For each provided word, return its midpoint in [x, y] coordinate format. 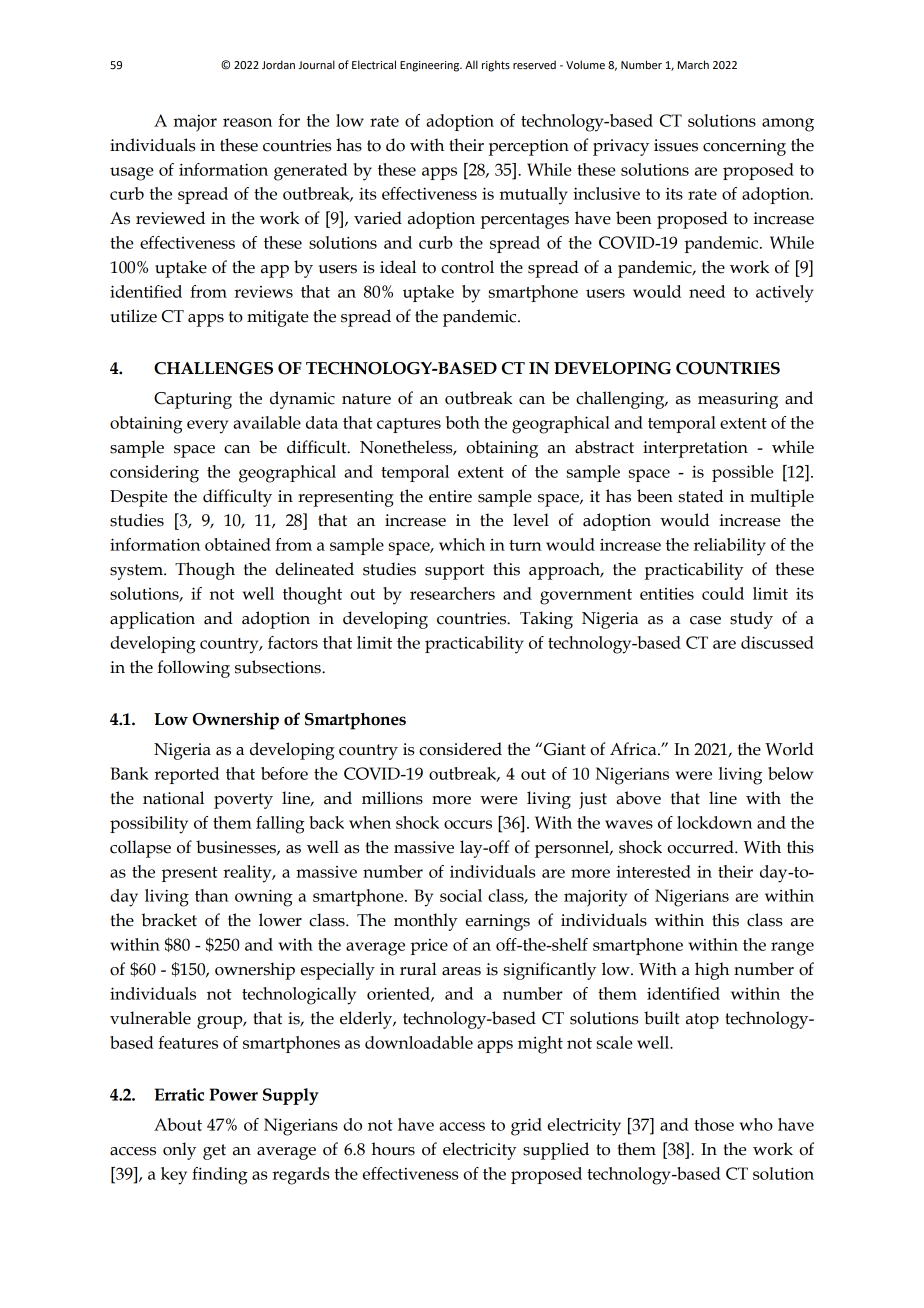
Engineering [430, 66]
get [214, 1152]
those [714, 1124]
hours [393, 1149]
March [693, 64]
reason [247, 122]
